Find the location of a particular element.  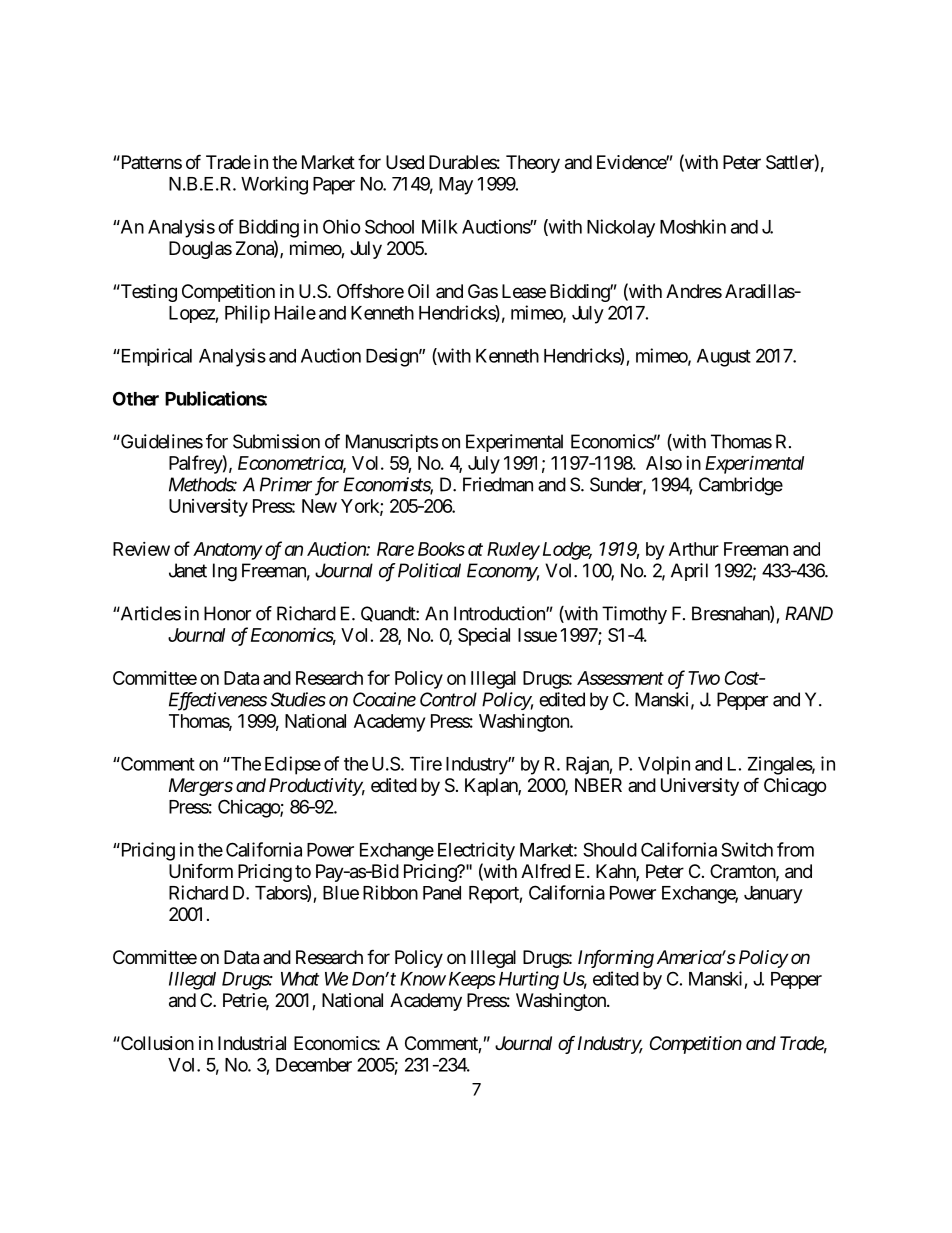

Honor is located at coordinates (227, 613).
